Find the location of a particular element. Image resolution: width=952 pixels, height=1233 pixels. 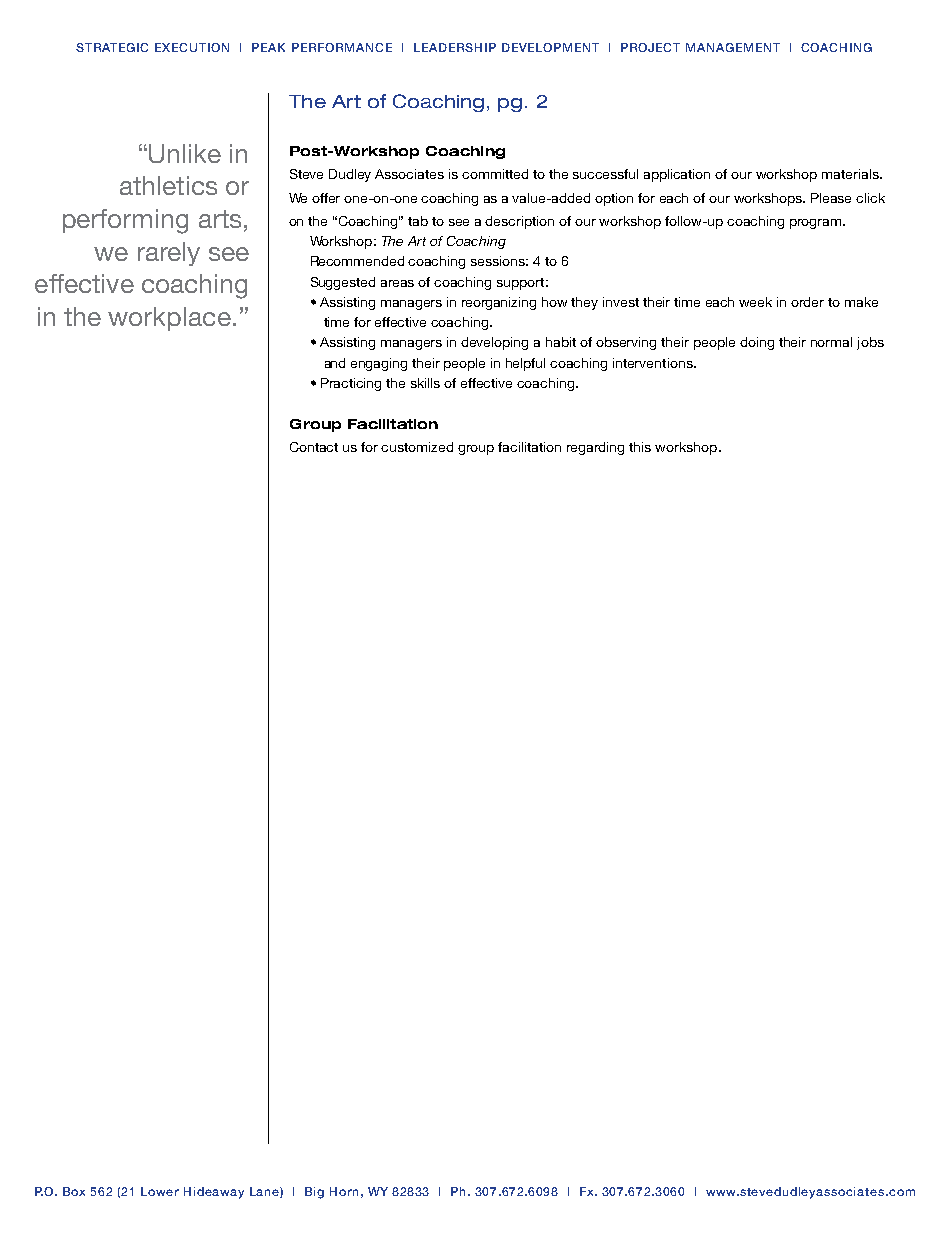

MANAGEMENT is located at coordinates (733, 47).
